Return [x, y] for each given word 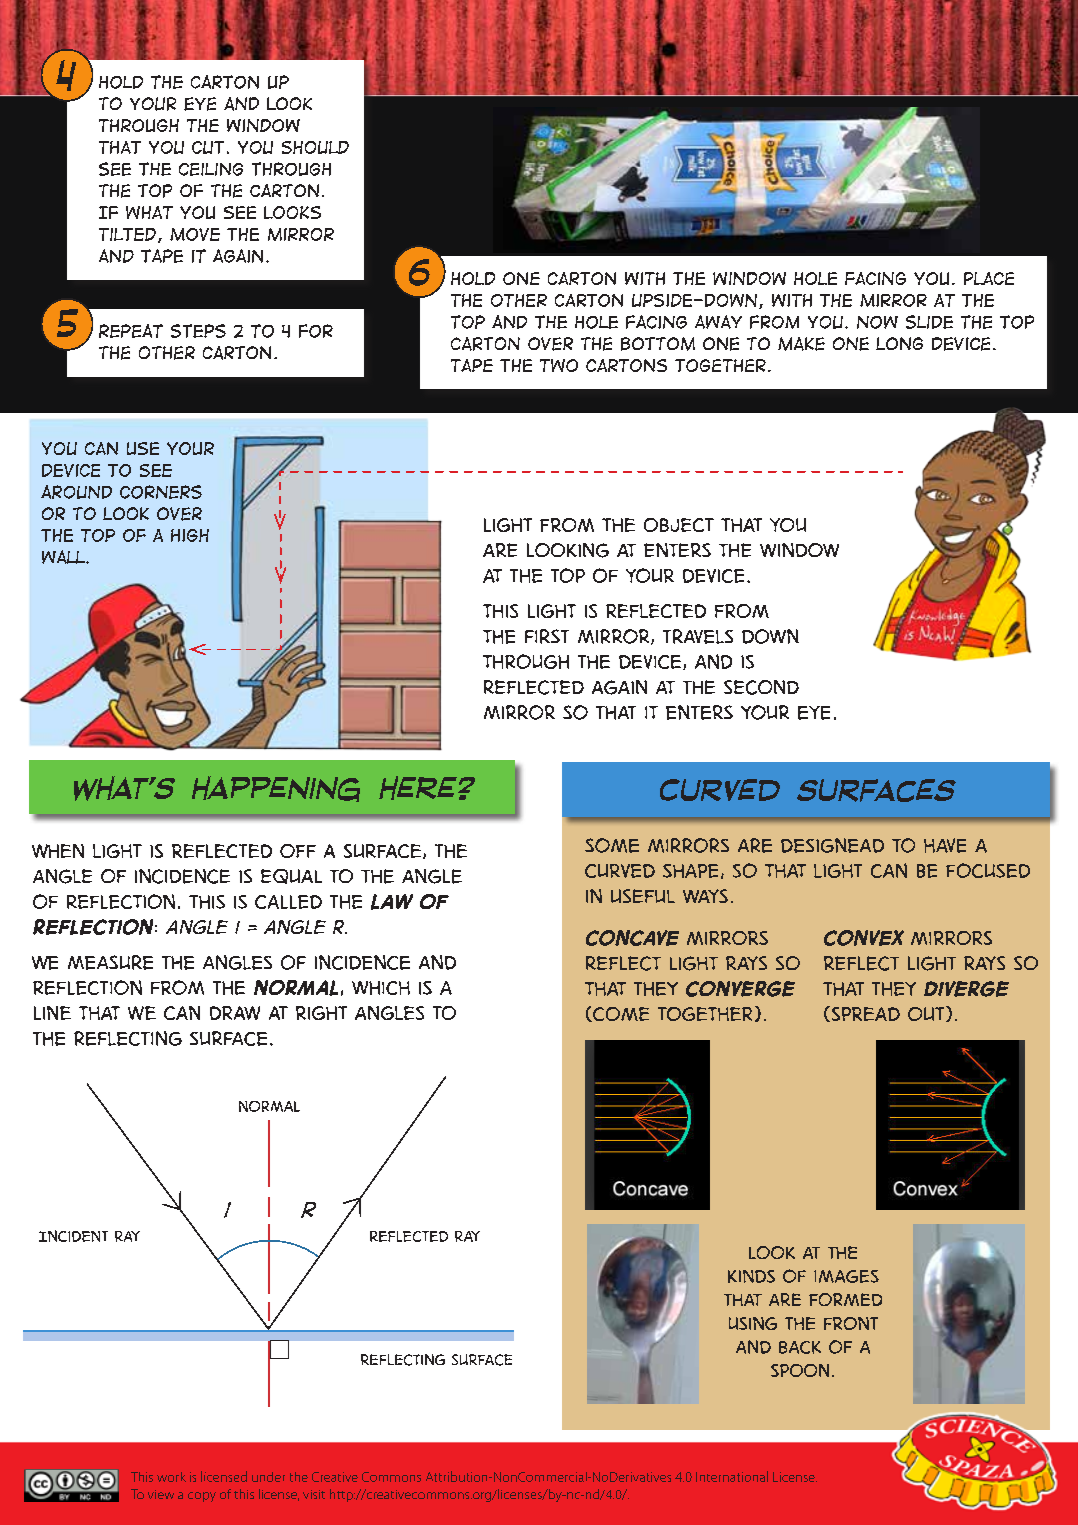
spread [864, 1014]
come [620, 1014]
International [732, 1476]
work [171, 1477]
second [761, 687]
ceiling [211, 169]
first [547, 636]
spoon [800, 1370]
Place [989, 278]
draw [235, 1013]
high [190, 535]
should [315, 147]
